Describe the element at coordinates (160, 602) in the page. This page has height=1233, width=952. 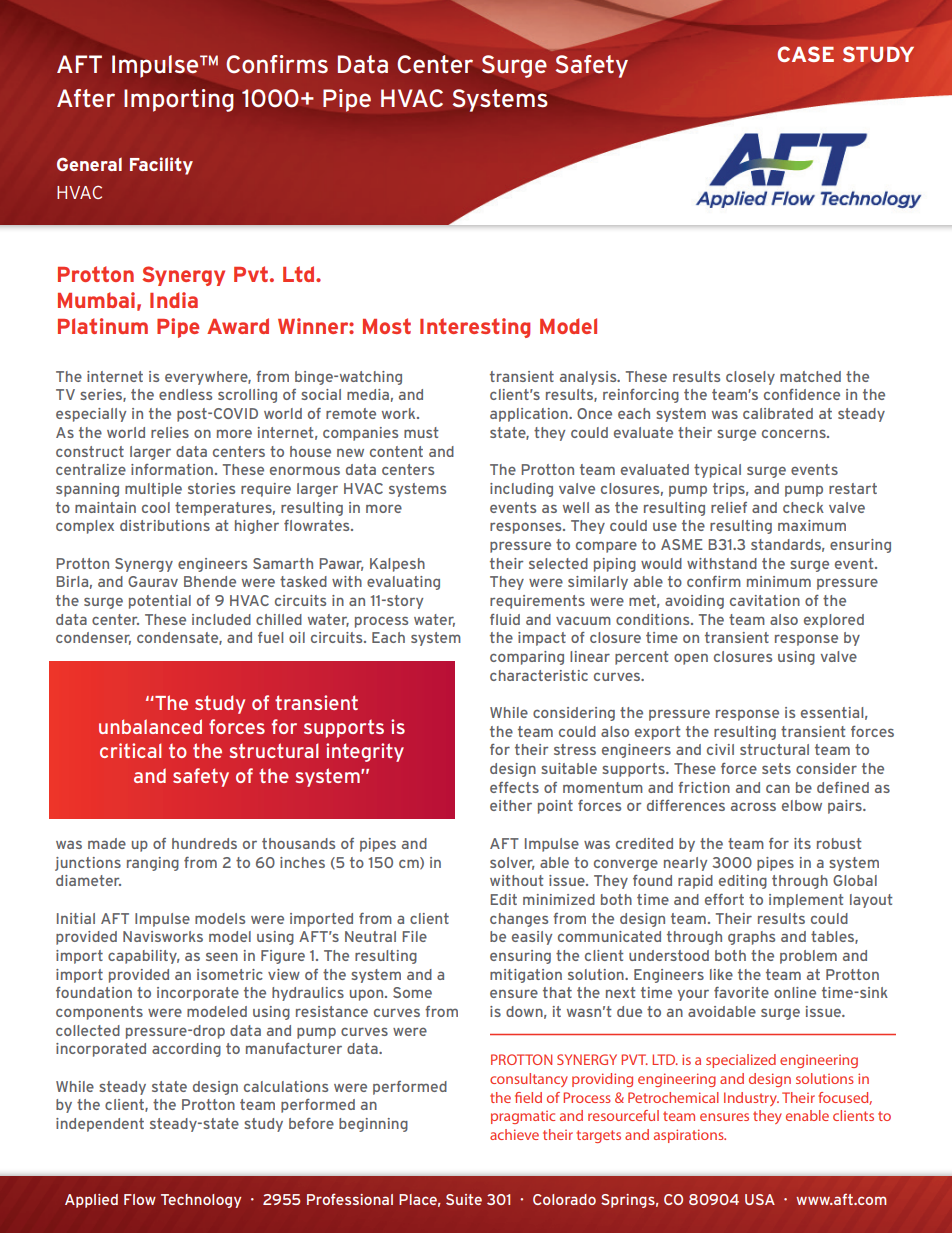
I see `potential` at that location.
